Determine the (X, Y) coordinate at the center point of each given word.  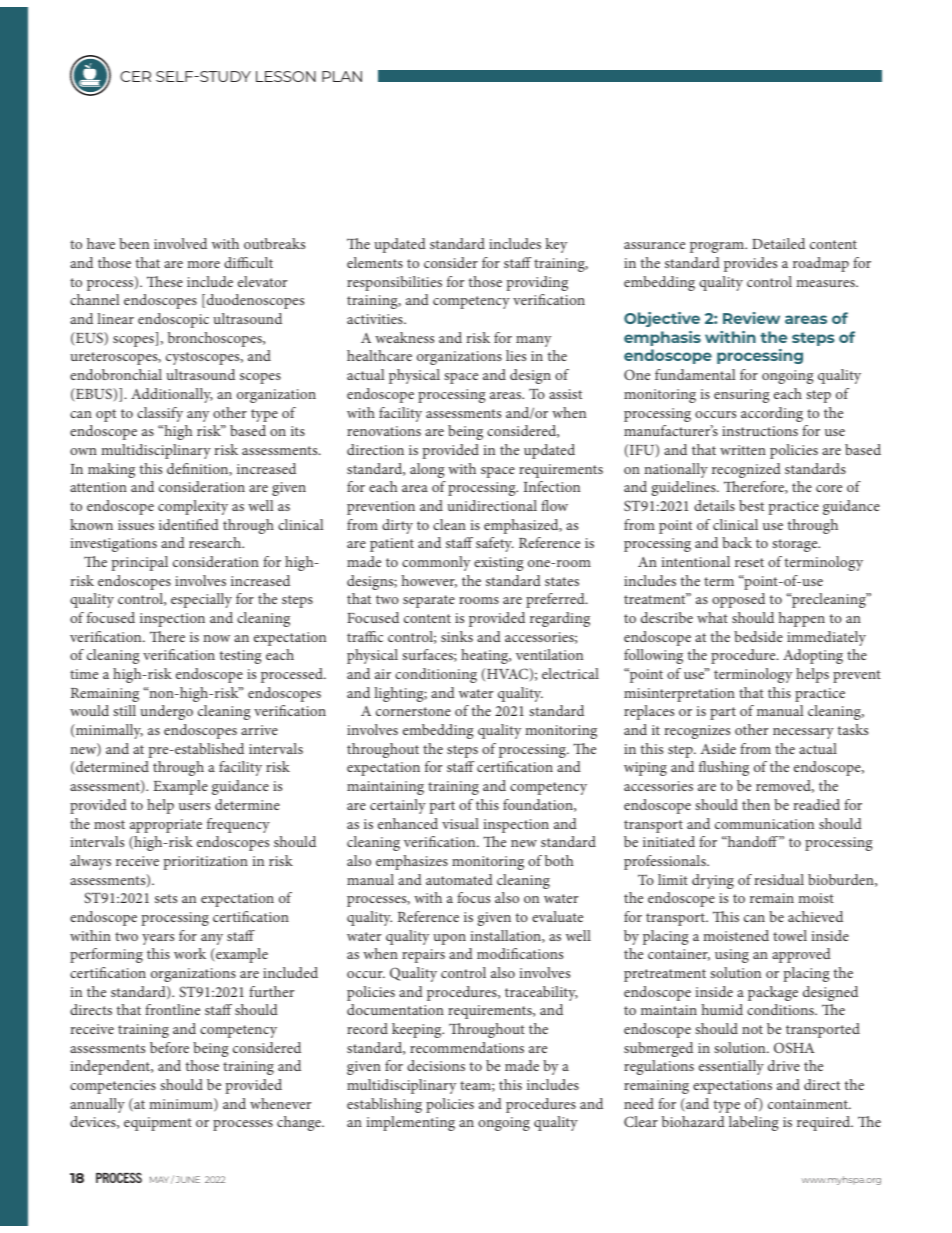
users (194, 806)
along (427, 470)
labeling (753, 1123)
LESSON (286, 76)
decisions (436, 1065)
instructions (760, 431)
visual (460, 823)
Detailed (778, 243)
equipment (158, 1124)
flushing (724, 768)
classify (160, 414)
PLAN (342, 76)
